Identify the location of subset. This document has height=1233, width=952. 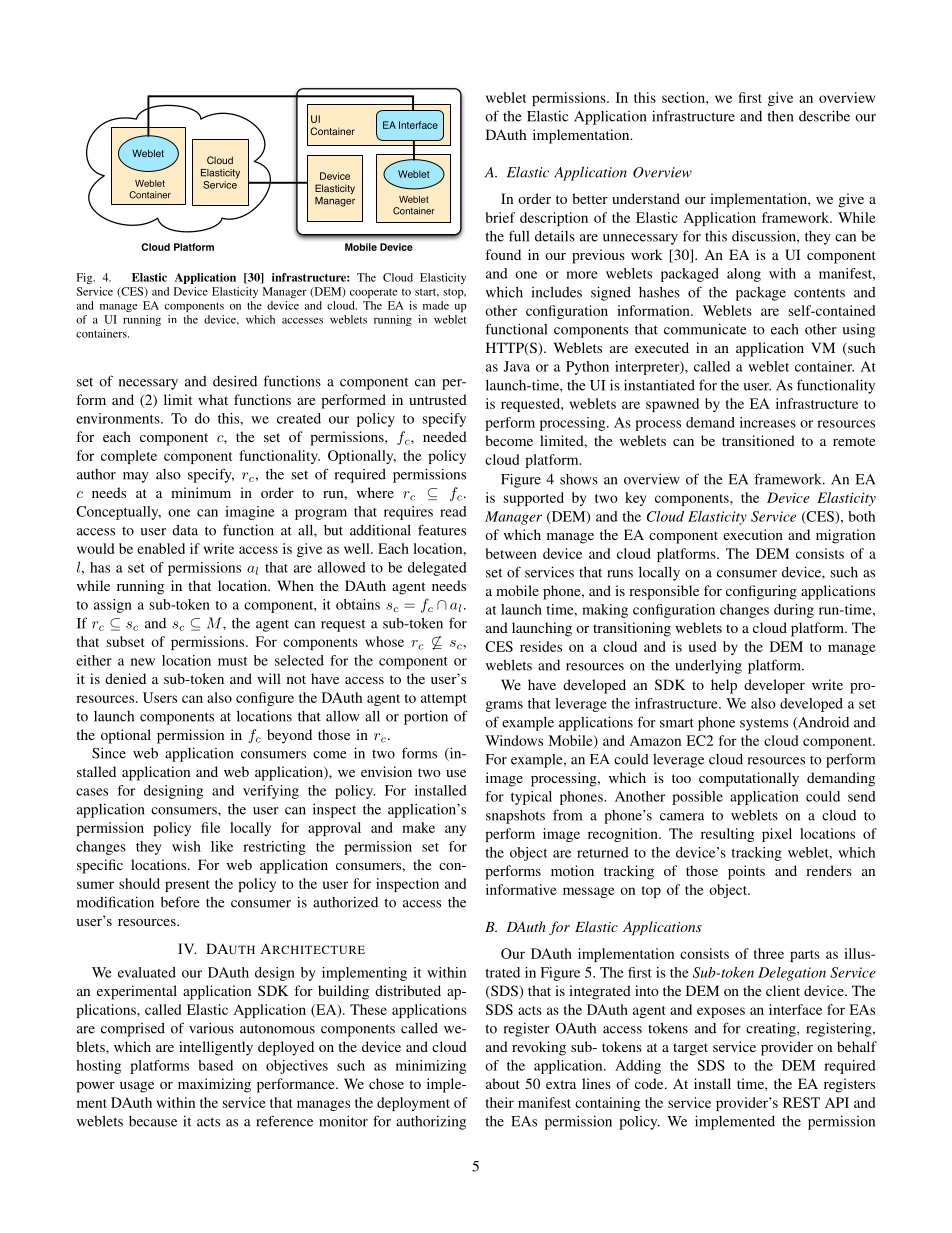
(125, 641).
